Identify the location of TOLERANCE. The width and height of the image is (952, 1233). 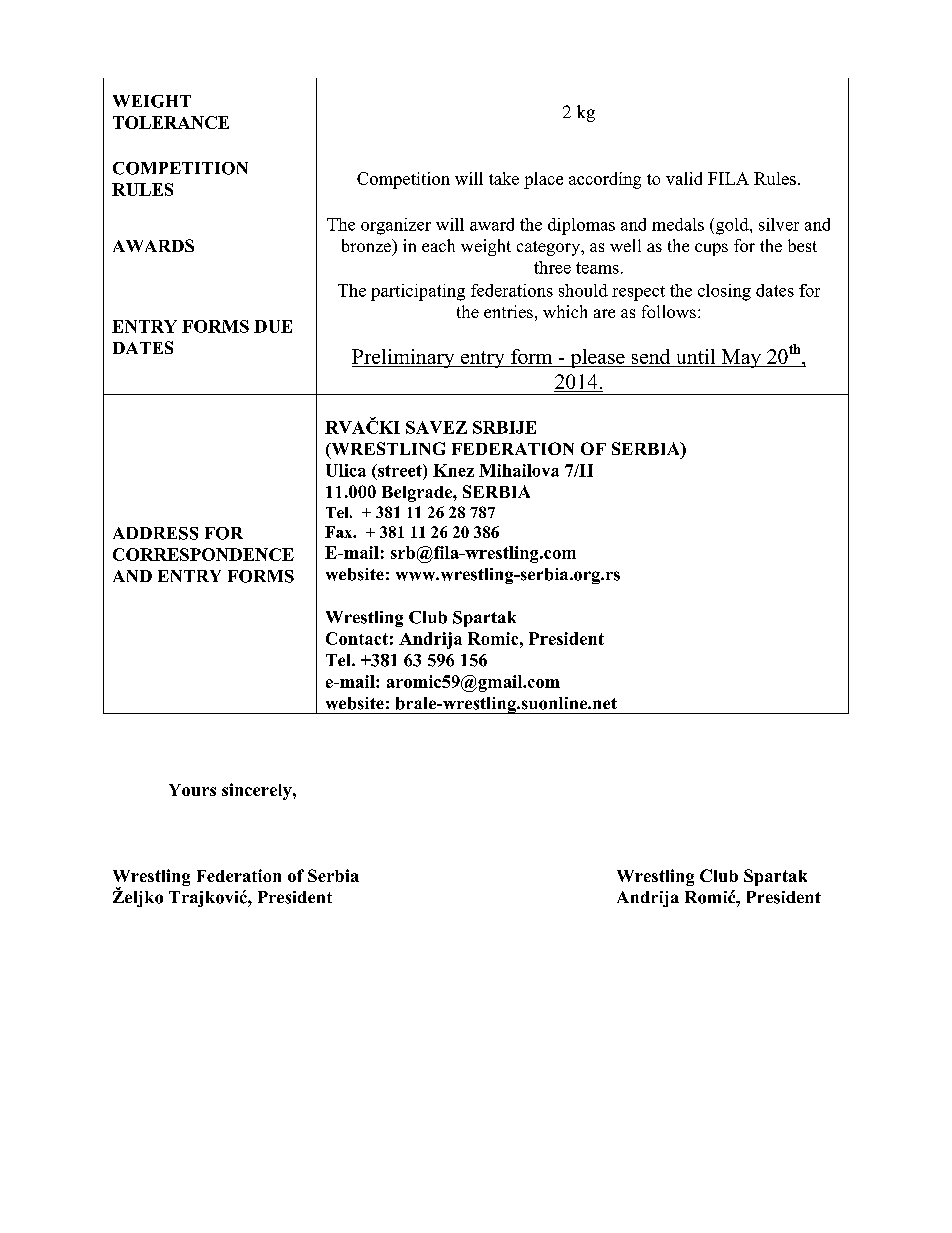
(171, 122).
